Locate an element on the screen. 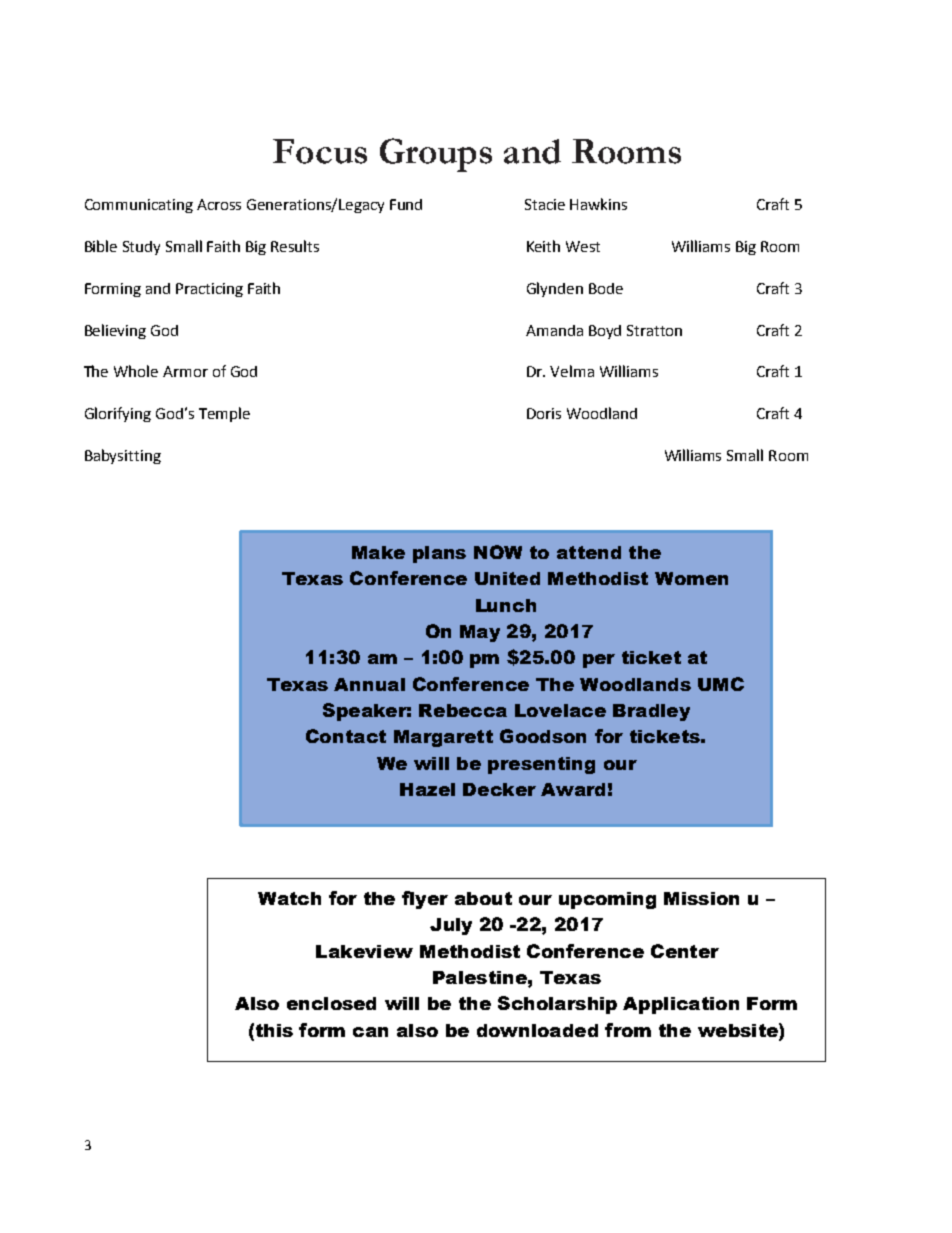  Doris is located at coordinates (544, 413).
